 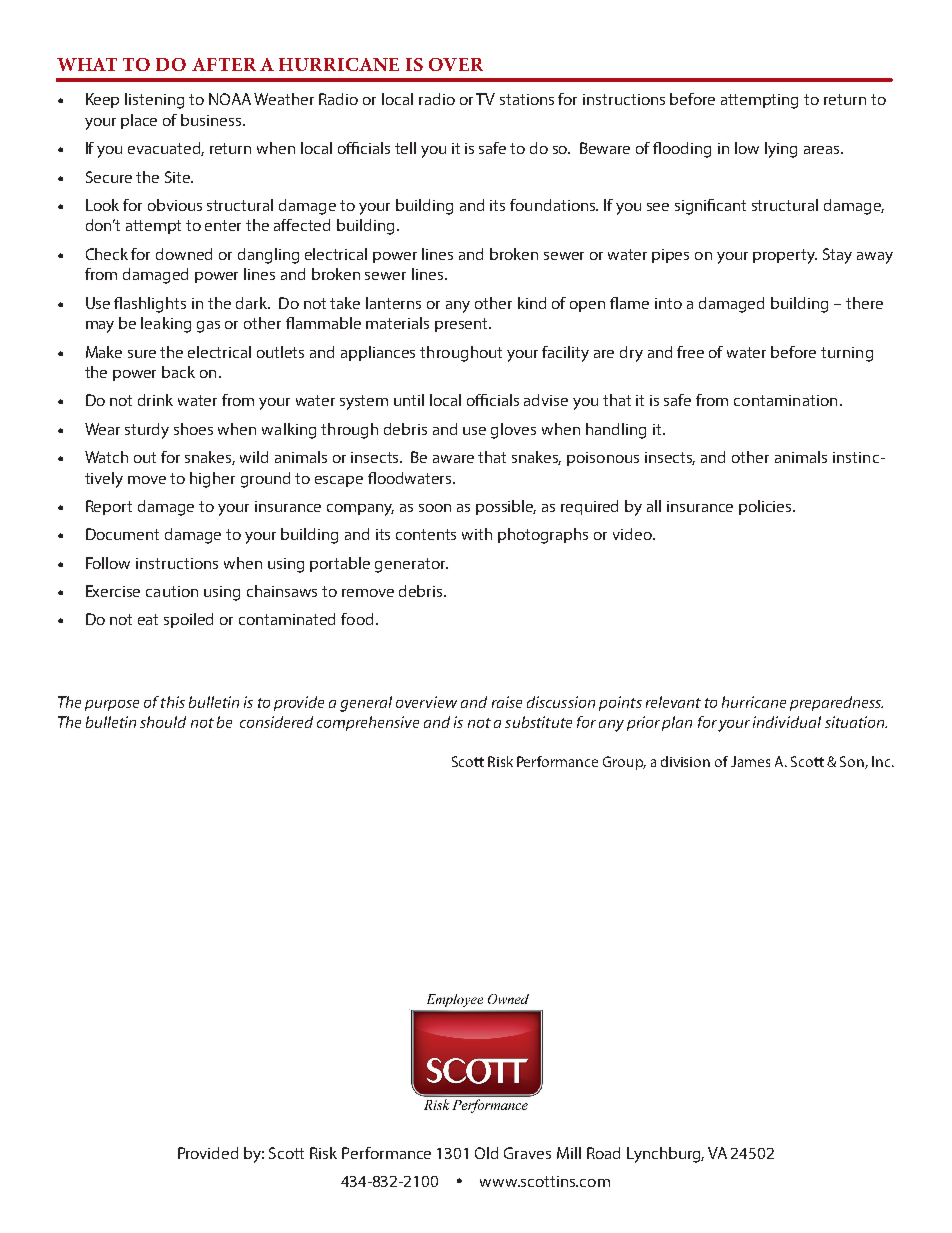 What do you see at coordinates (781, 150) in the image?
I see `lying` at bounding box center [781, 150].
